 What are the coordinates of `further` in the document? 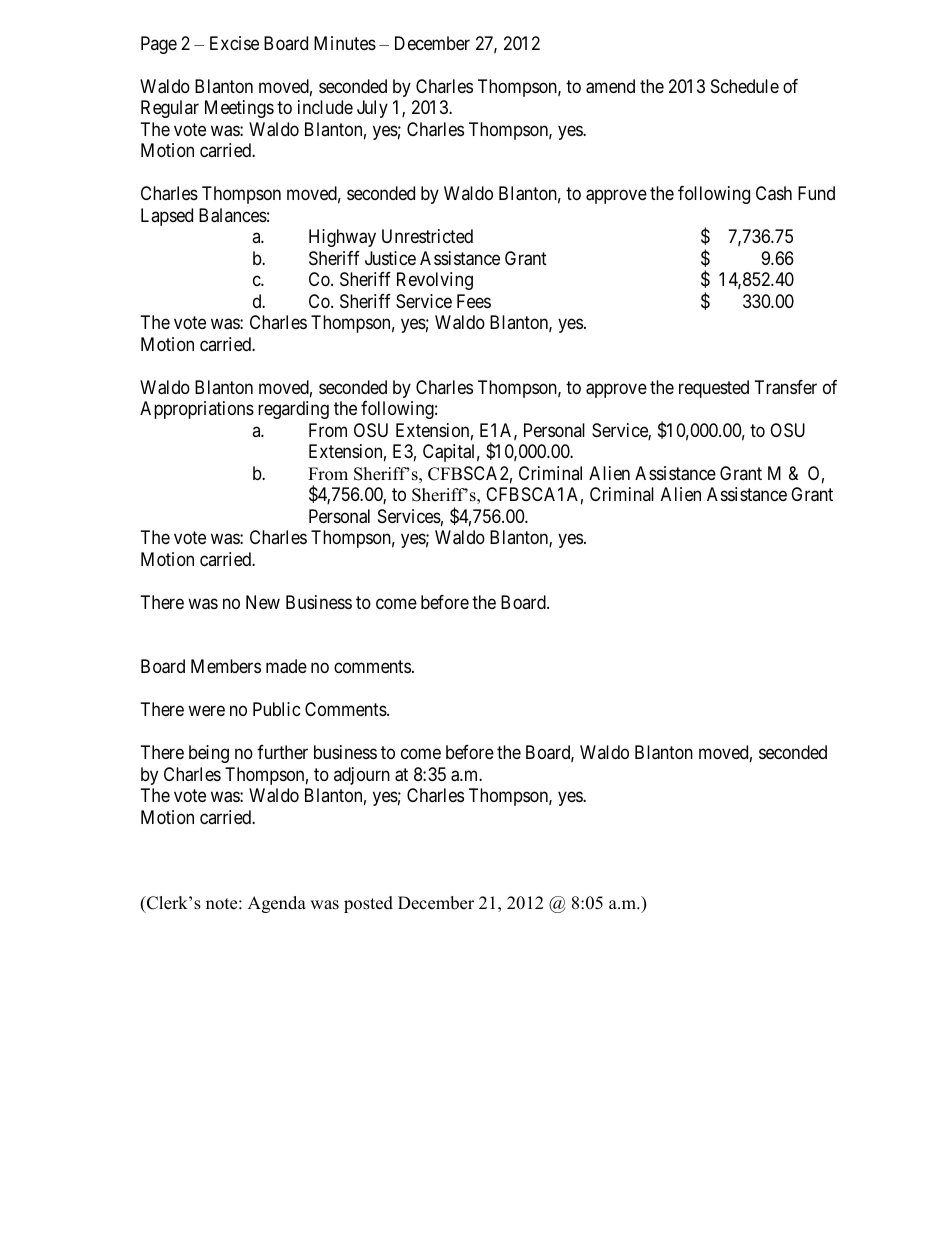 It's located at (282, 752).
